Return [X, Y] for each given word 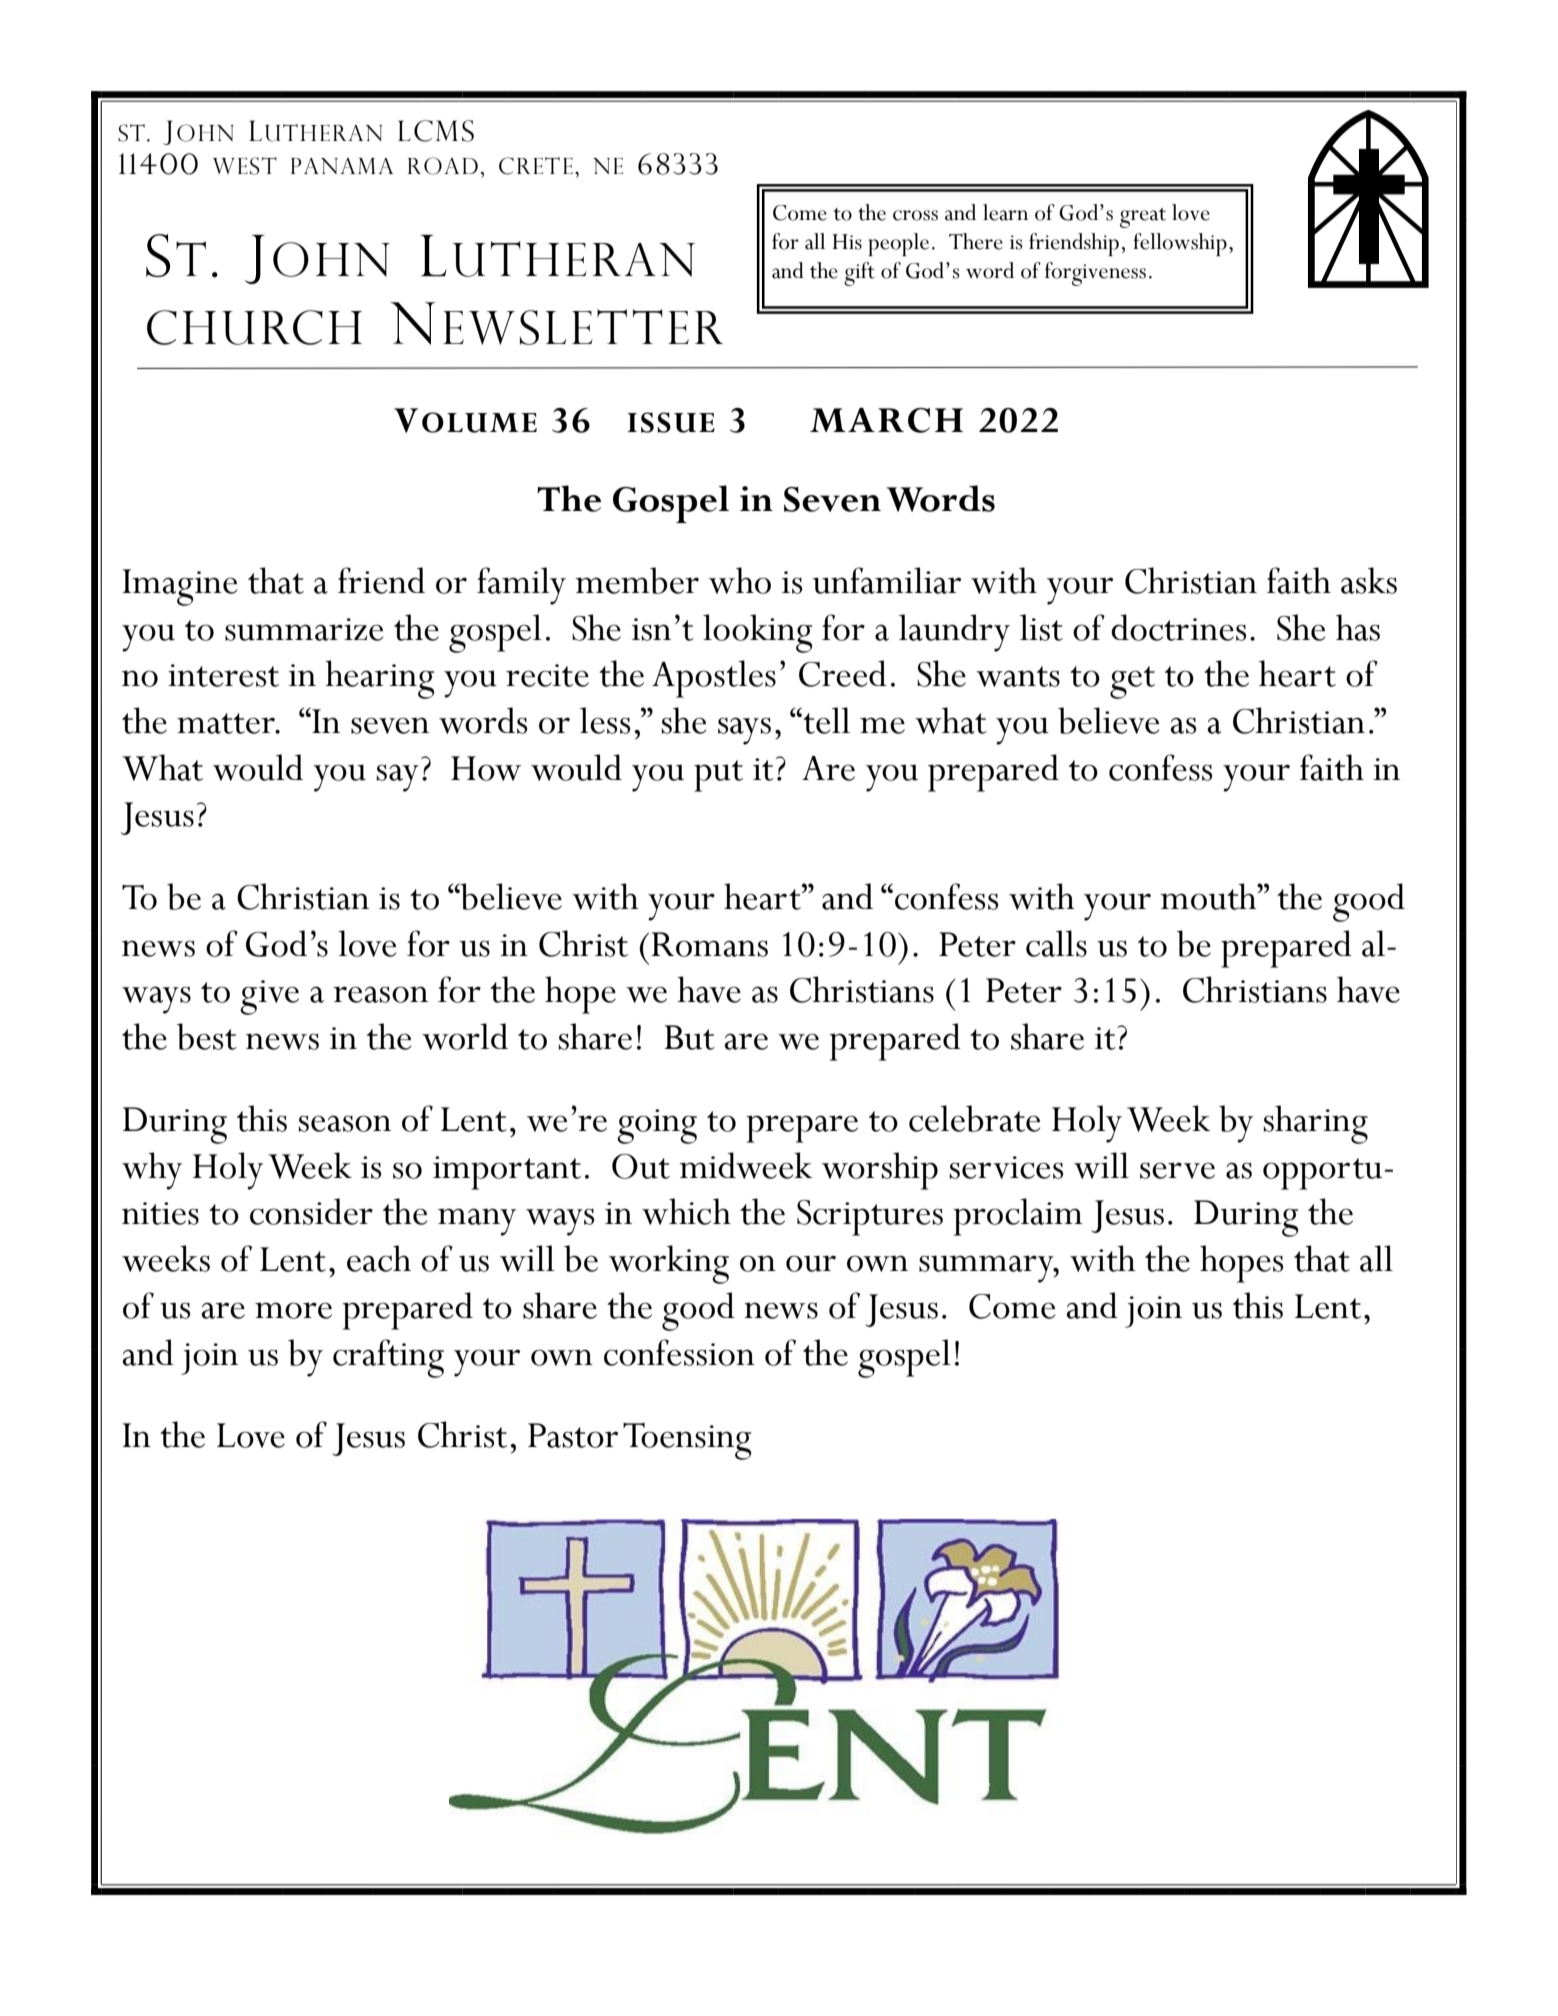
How [486, 768]
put [718, 776]
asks [1369, 580]
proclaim [1018, 1217]
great [1143, 218]
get [1132, 682]
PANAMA [342, 166]
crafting [388, 1358]
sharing [1315, 1124]
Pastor [573, 1435]
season [344, 1123]
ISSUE [671, 422]
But [689, 1037]
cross [915, 215]
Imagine [179, 587]
